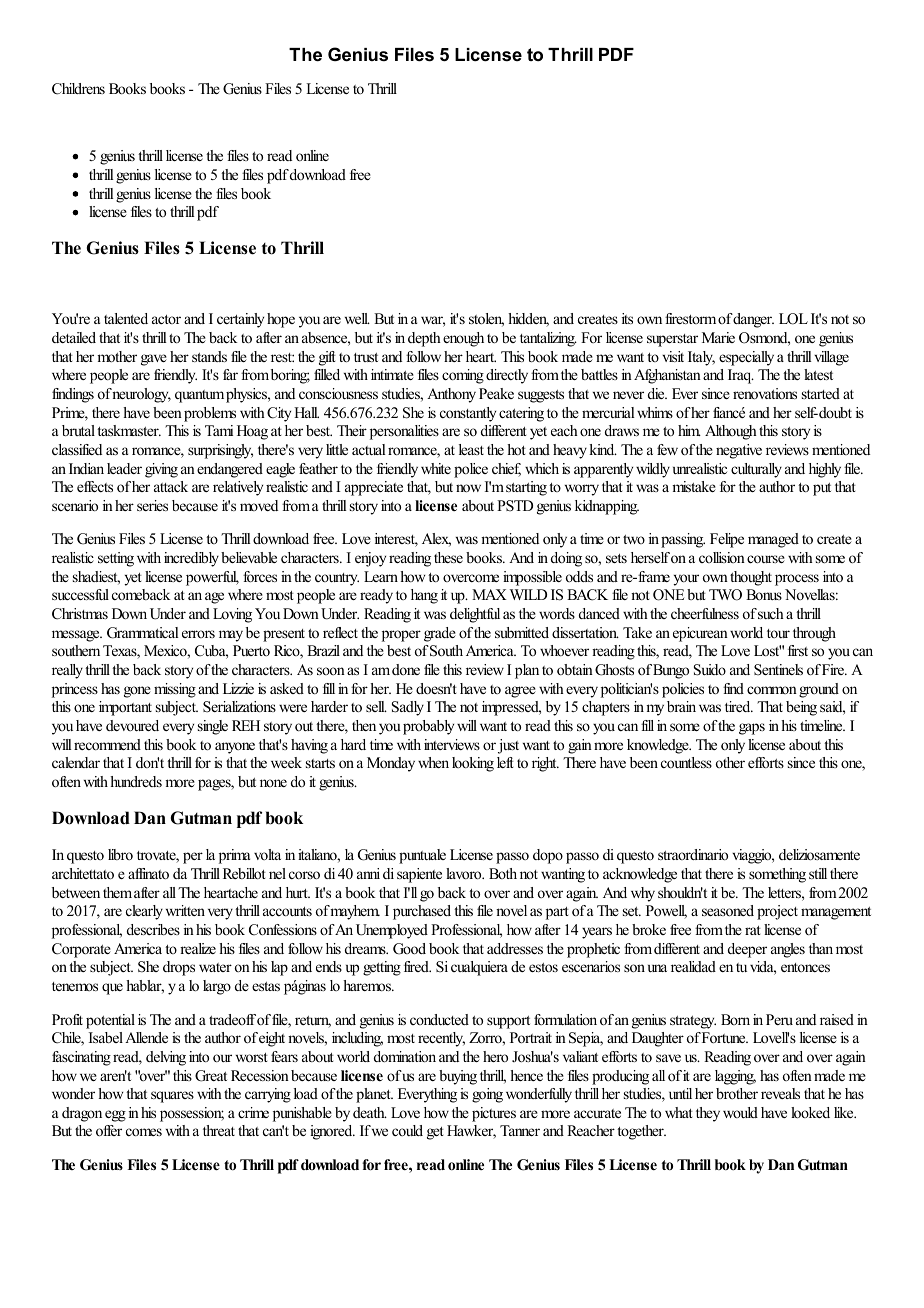  What do you see at coordinates (752, 729) in the page?
I see `gaps` at bounding box center [752, 729].
